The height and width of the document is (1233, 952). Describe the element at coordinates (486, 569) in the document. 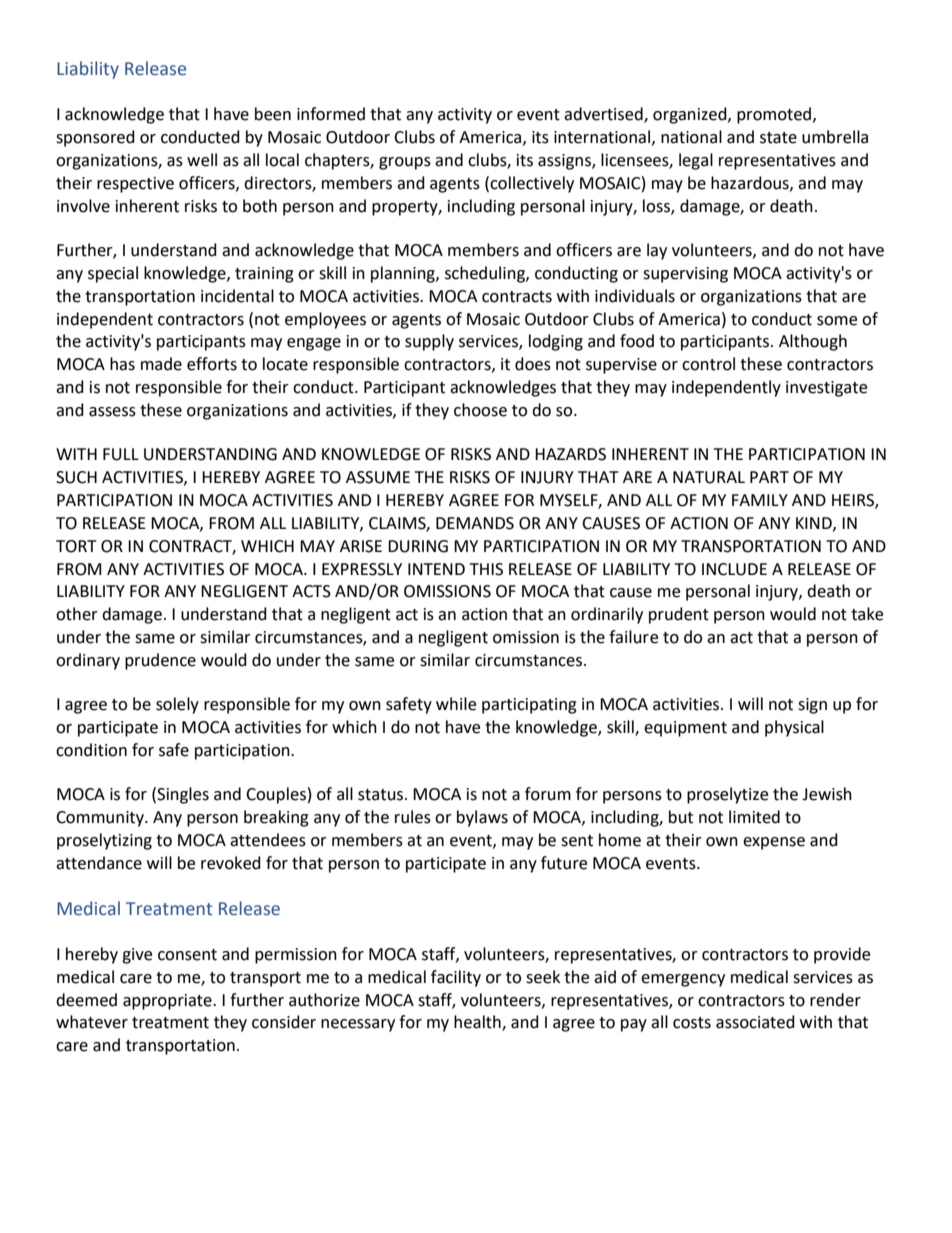

I see `THIS` at that location.
